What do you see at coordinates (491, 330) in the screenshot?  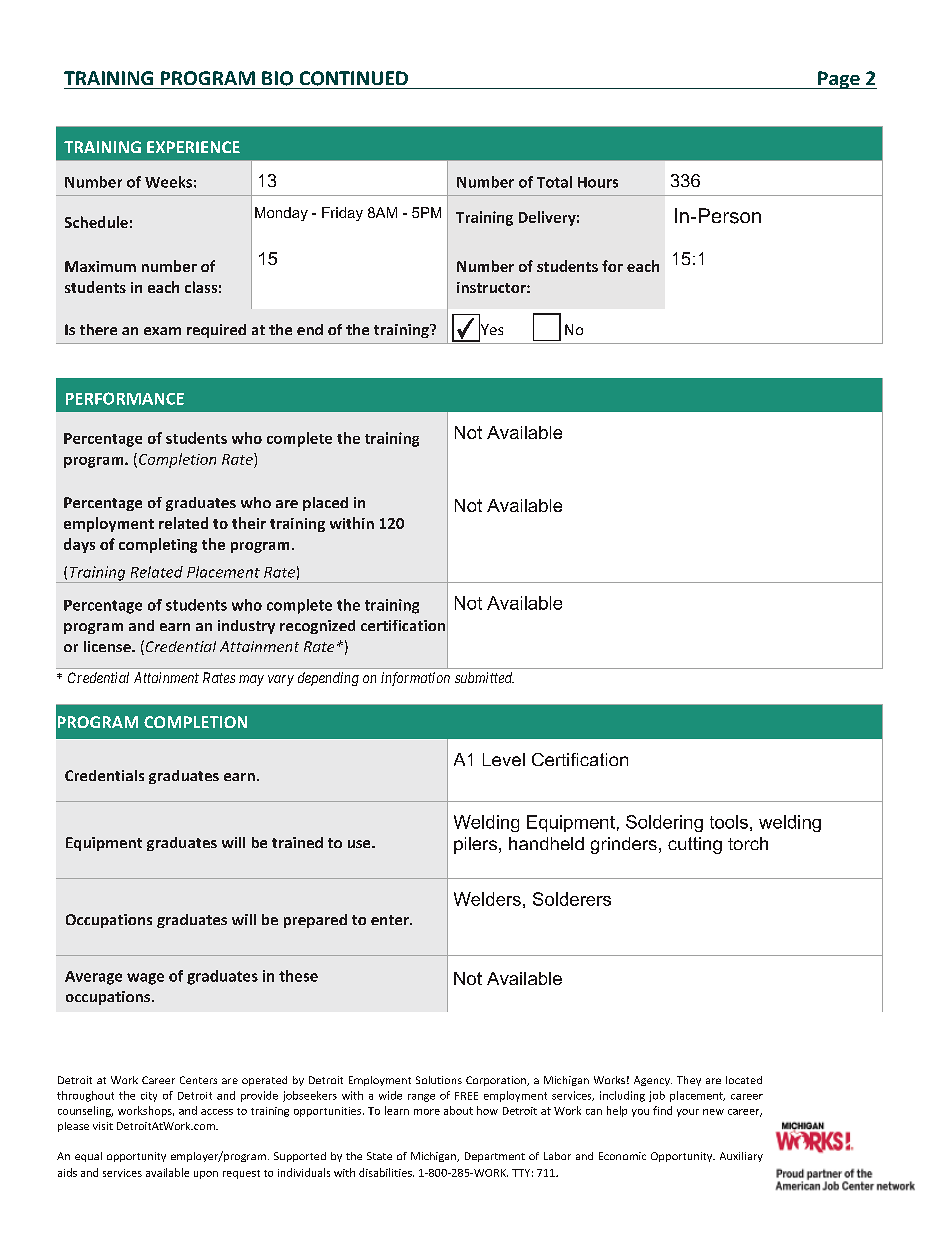 I see `Yes` at bounding box center [491, 330].
